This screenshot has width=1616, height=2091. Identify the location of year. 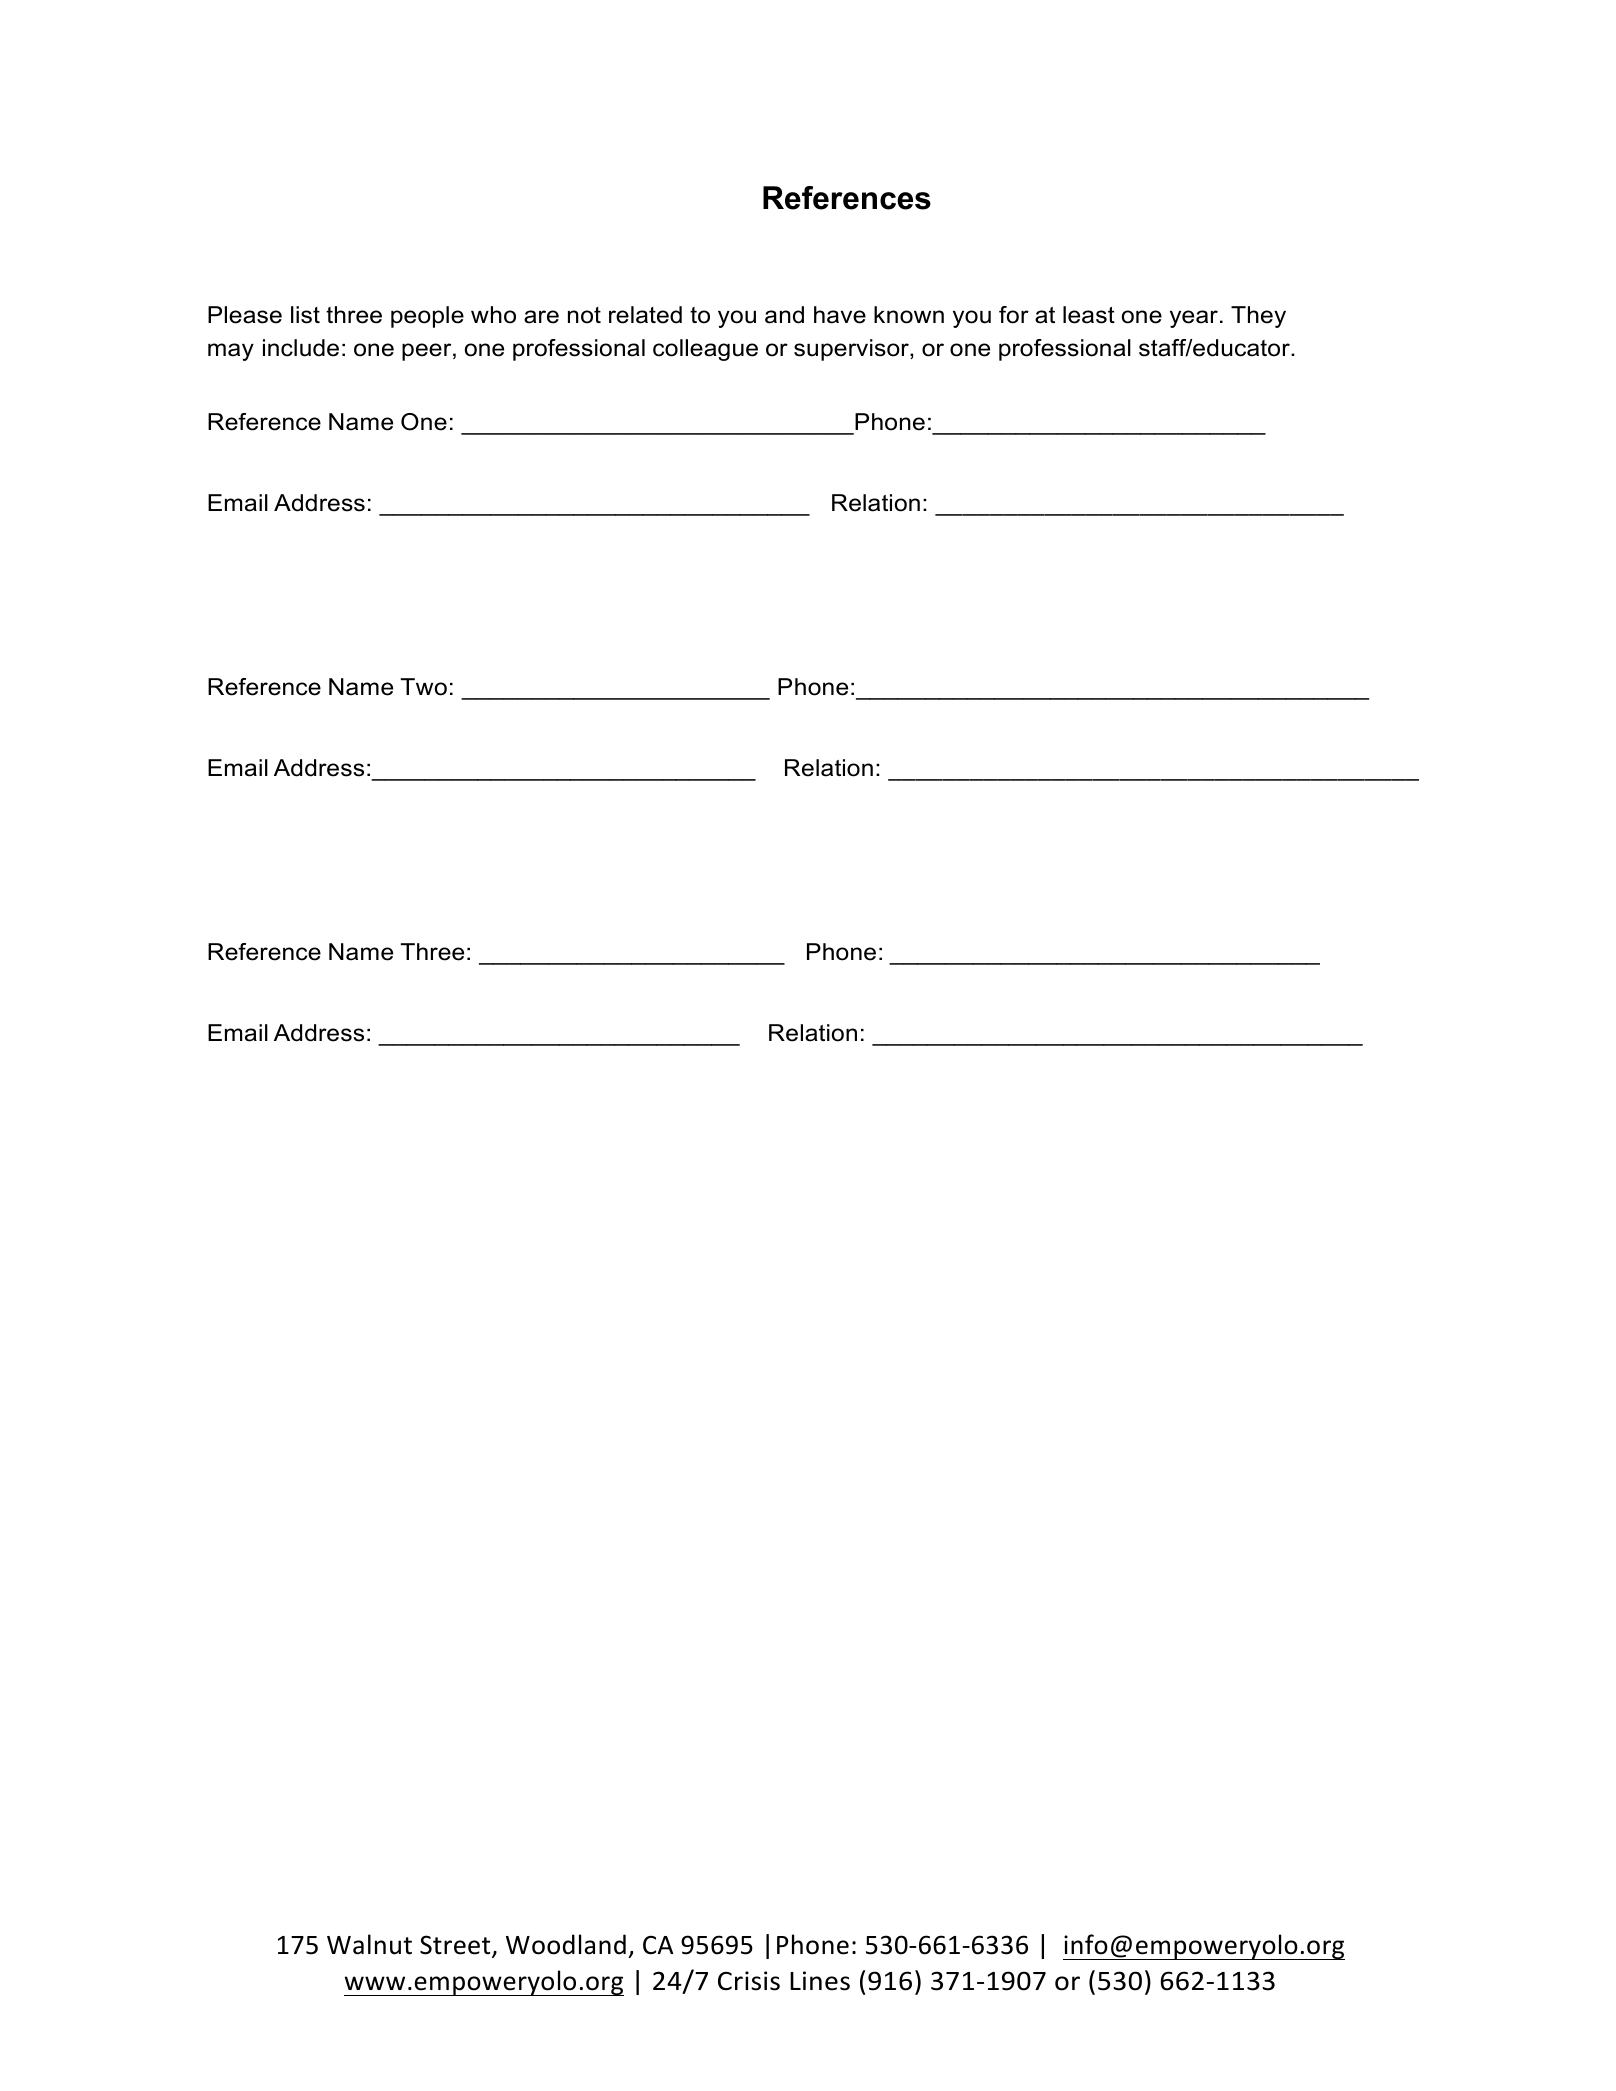
(1194, 319).
